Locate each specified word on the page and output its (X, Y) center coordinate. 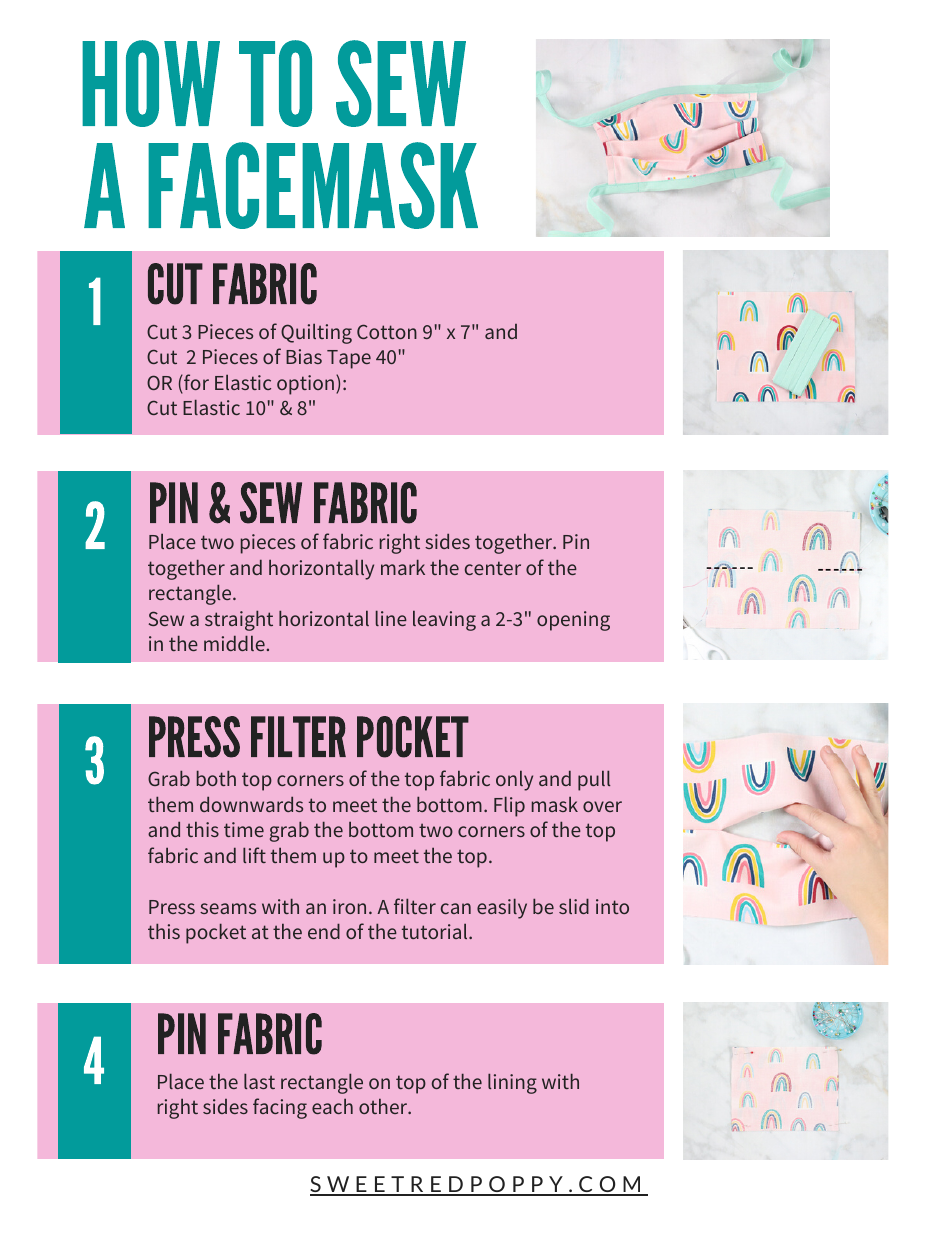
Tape (349, 359)
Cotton (387, 331)
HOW (151, 83)
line (391, 618)
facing (280, 1108)
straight (239, 620)
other (384, 1106)
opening (573, 621)
